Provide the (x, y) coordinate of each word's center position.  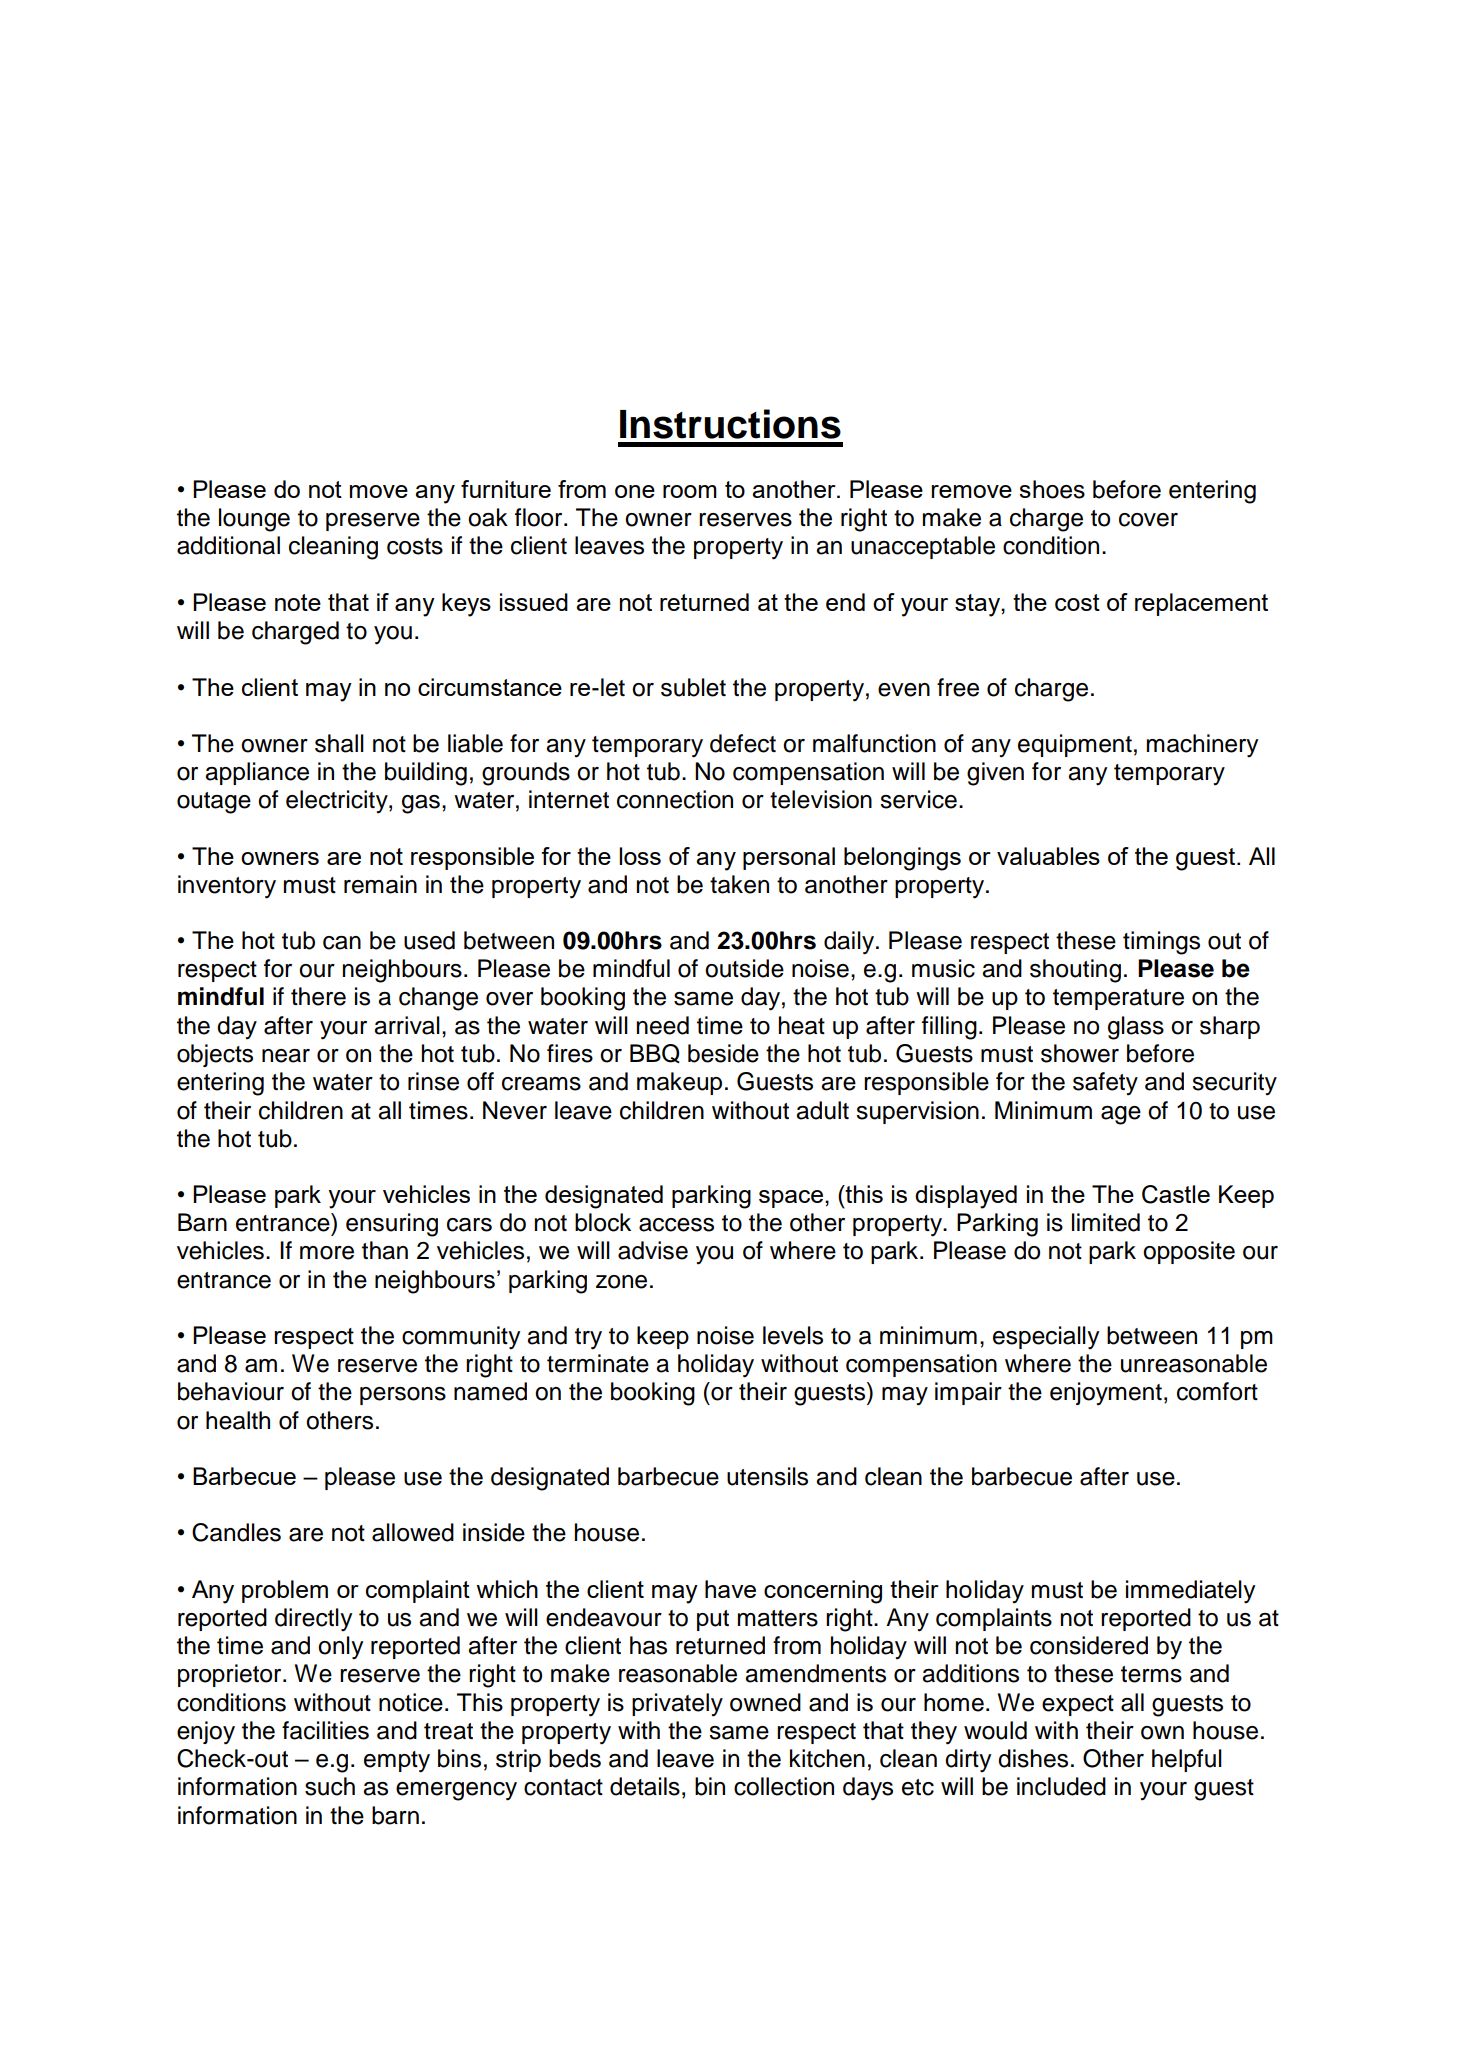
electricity (338, 802)
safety (1105, 1084)
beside (723, 1053)
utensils (767, 1476)
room (690, 491)
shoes (1052, 489)
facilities (325, 1730)
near (286, 1056)
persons (403, 1396)
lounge (254, 520)
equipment (1075, 745)
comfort (1217, 1391)
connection (675, 799)
